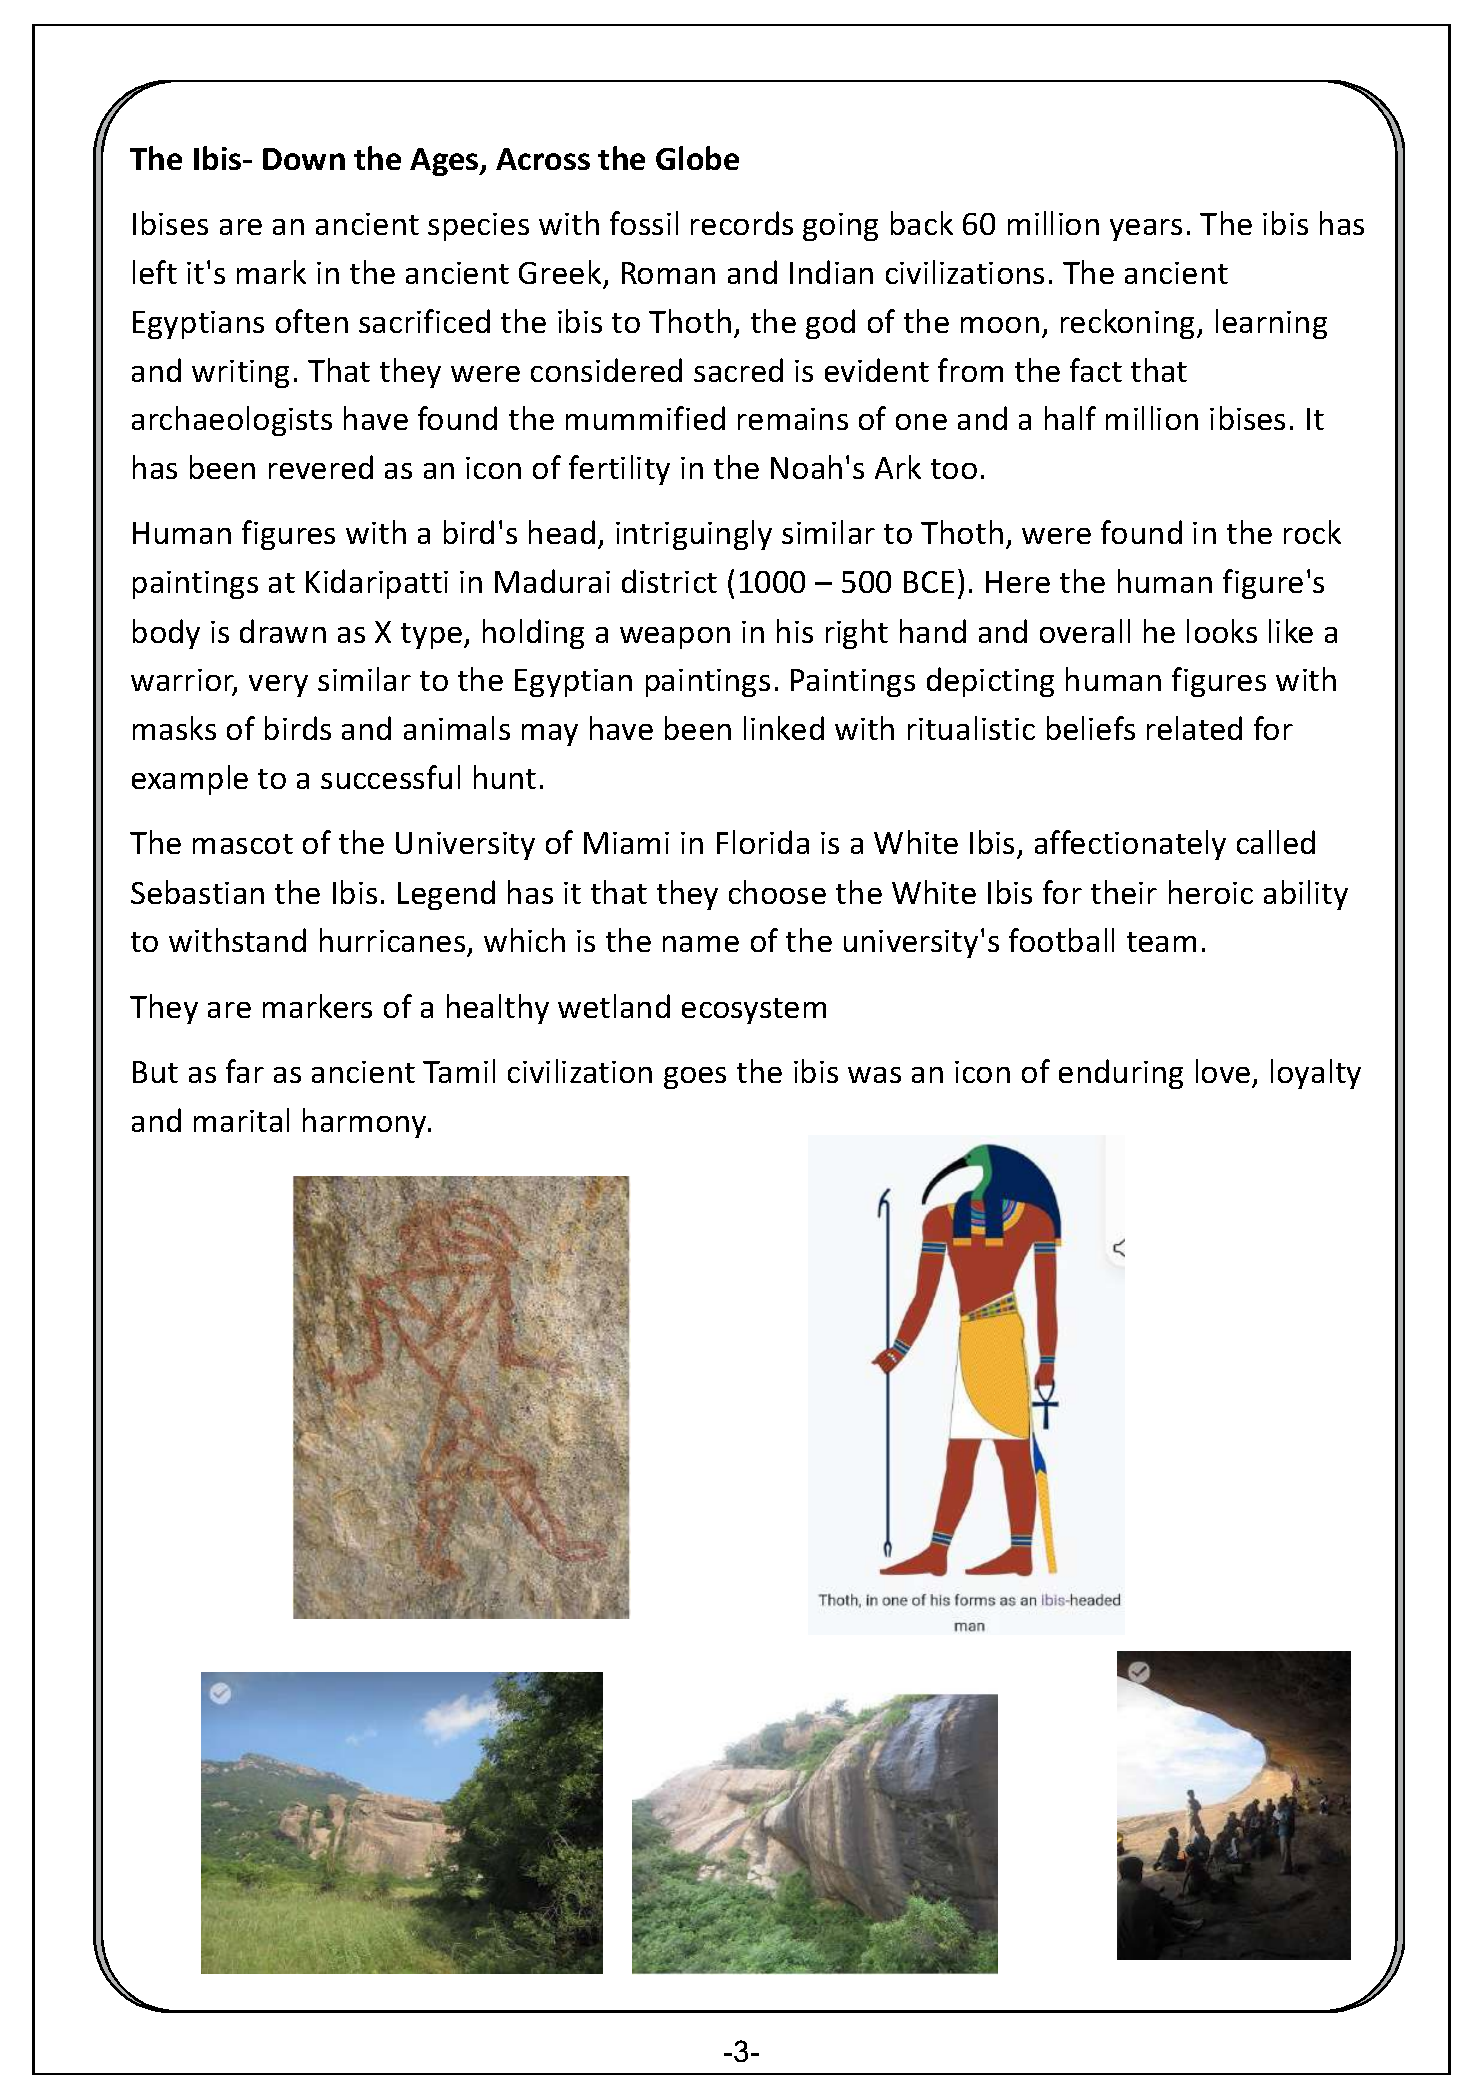 This screenshot has height=2100, width=1484. What do you see at coordinates (445, 162) in the screenshot?
I see `Ages` at bounding box center [445, 162].
